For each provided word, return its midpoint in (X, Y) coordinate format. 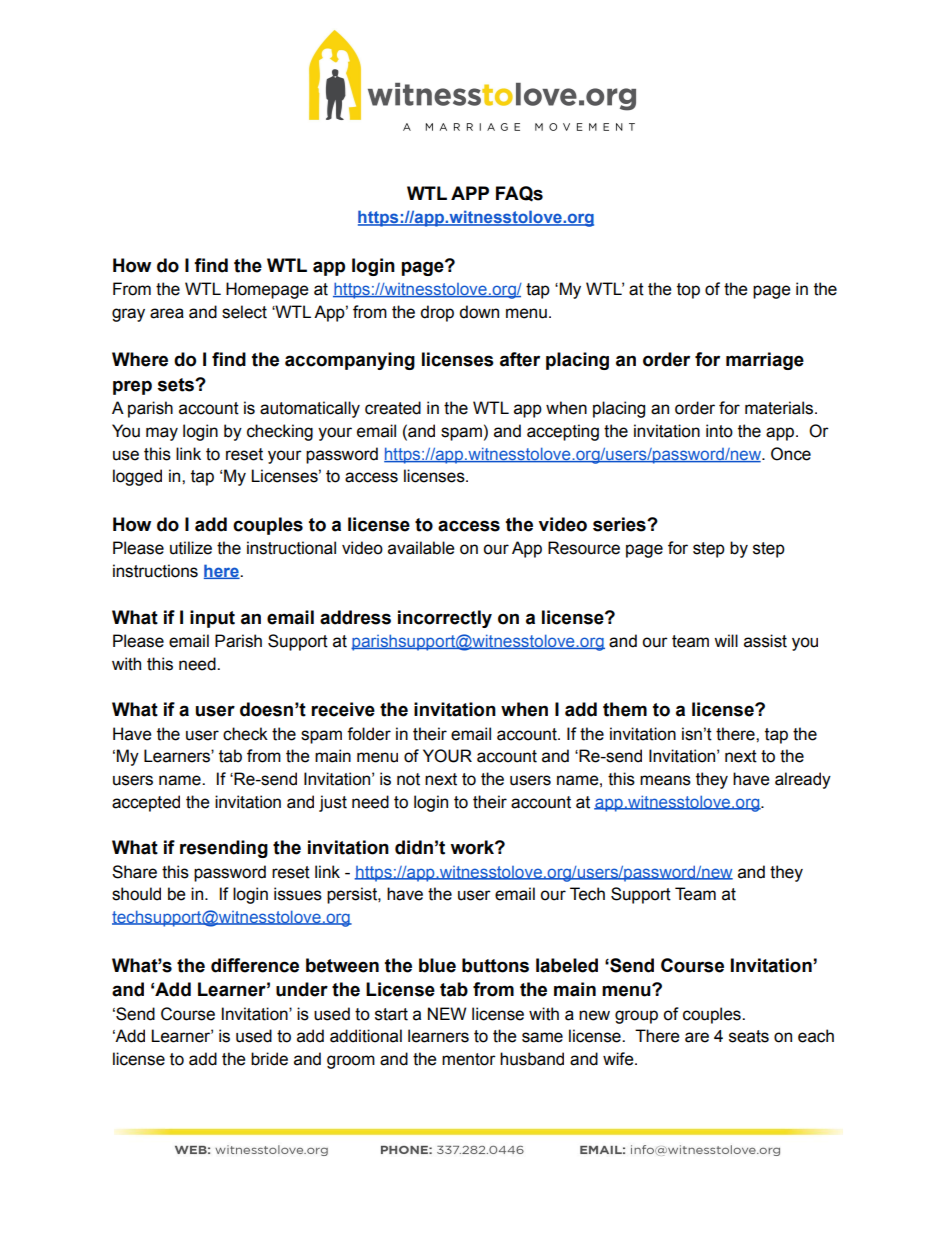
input (212, 619)
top (688, 291)
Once (791, 454)
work (473, 847)
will (726, 640)
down (479, 312)
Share (134, 872)
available (421, 548)
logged (137, 477)
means (665, 780)
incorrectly (445, 619)
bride (269, 1059)
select (244, 312)
